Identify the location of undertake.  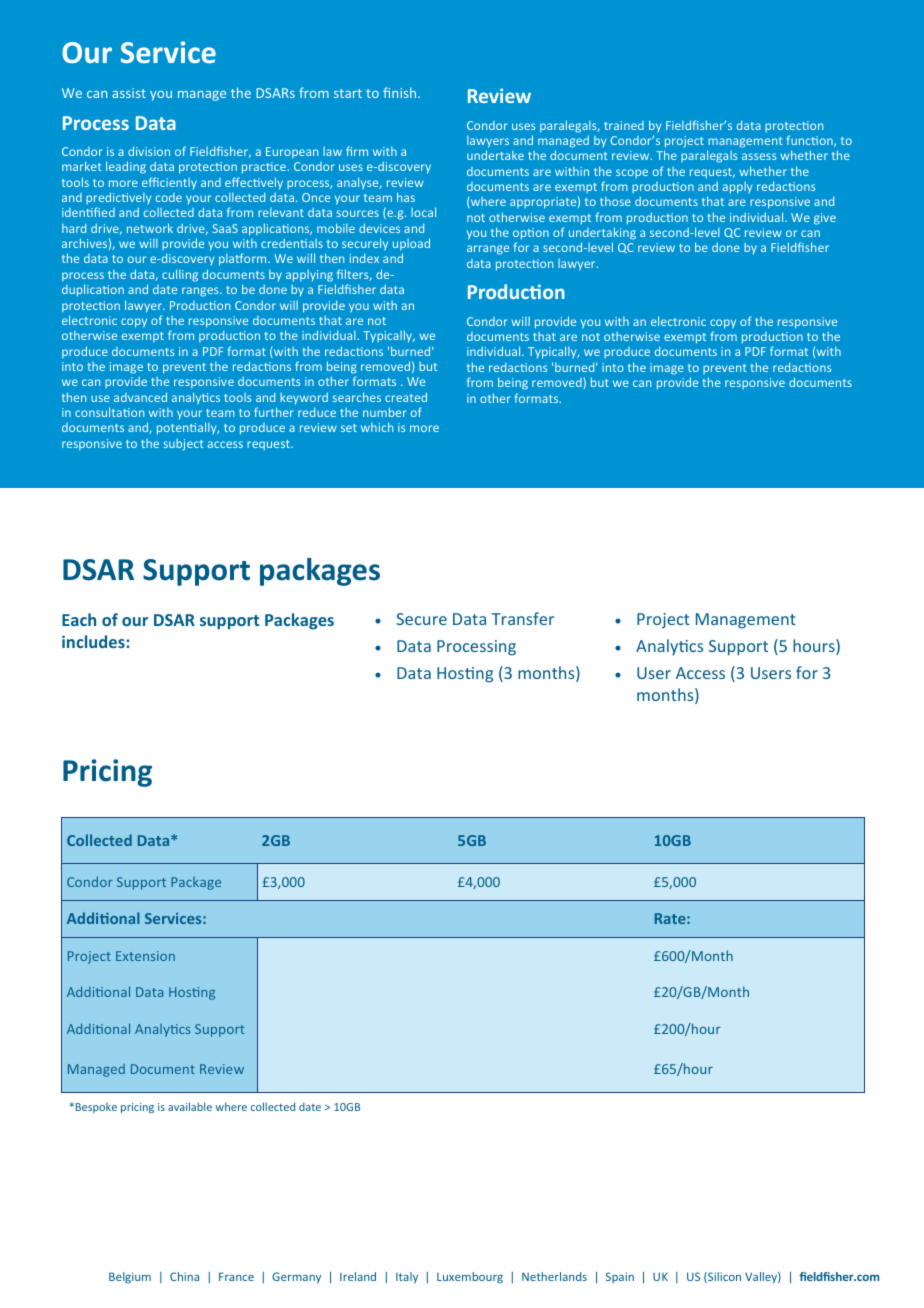
(495, 155).
